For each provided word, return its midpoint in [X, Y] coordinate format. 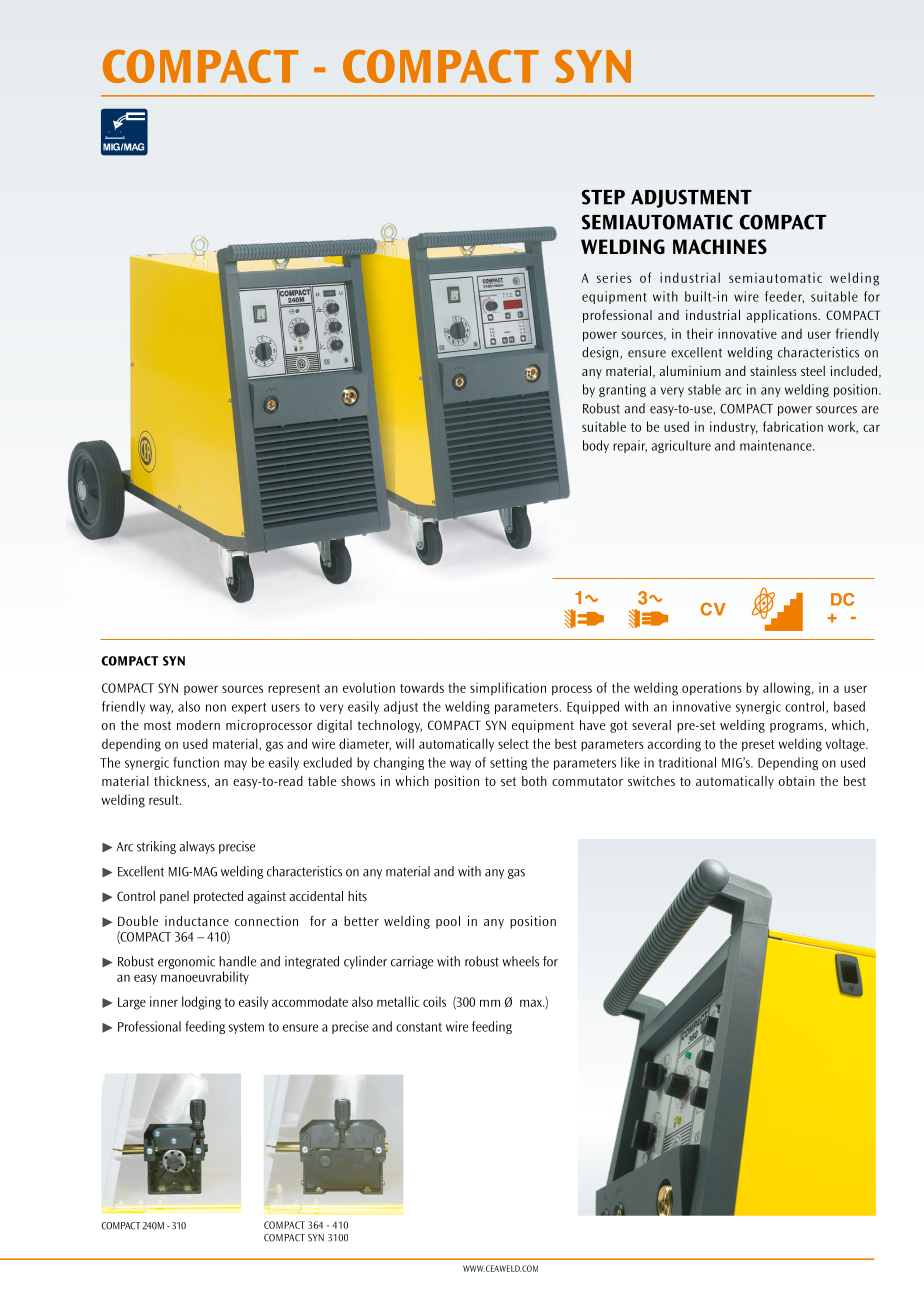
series [614, 277]
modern [198, 725]
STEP [603, 197]
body [596, 446]
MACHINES [720, 246]
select [513, 743]
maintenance [777, 445]
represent [294, 690]
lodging [201, 1003]
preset [758, 746]
